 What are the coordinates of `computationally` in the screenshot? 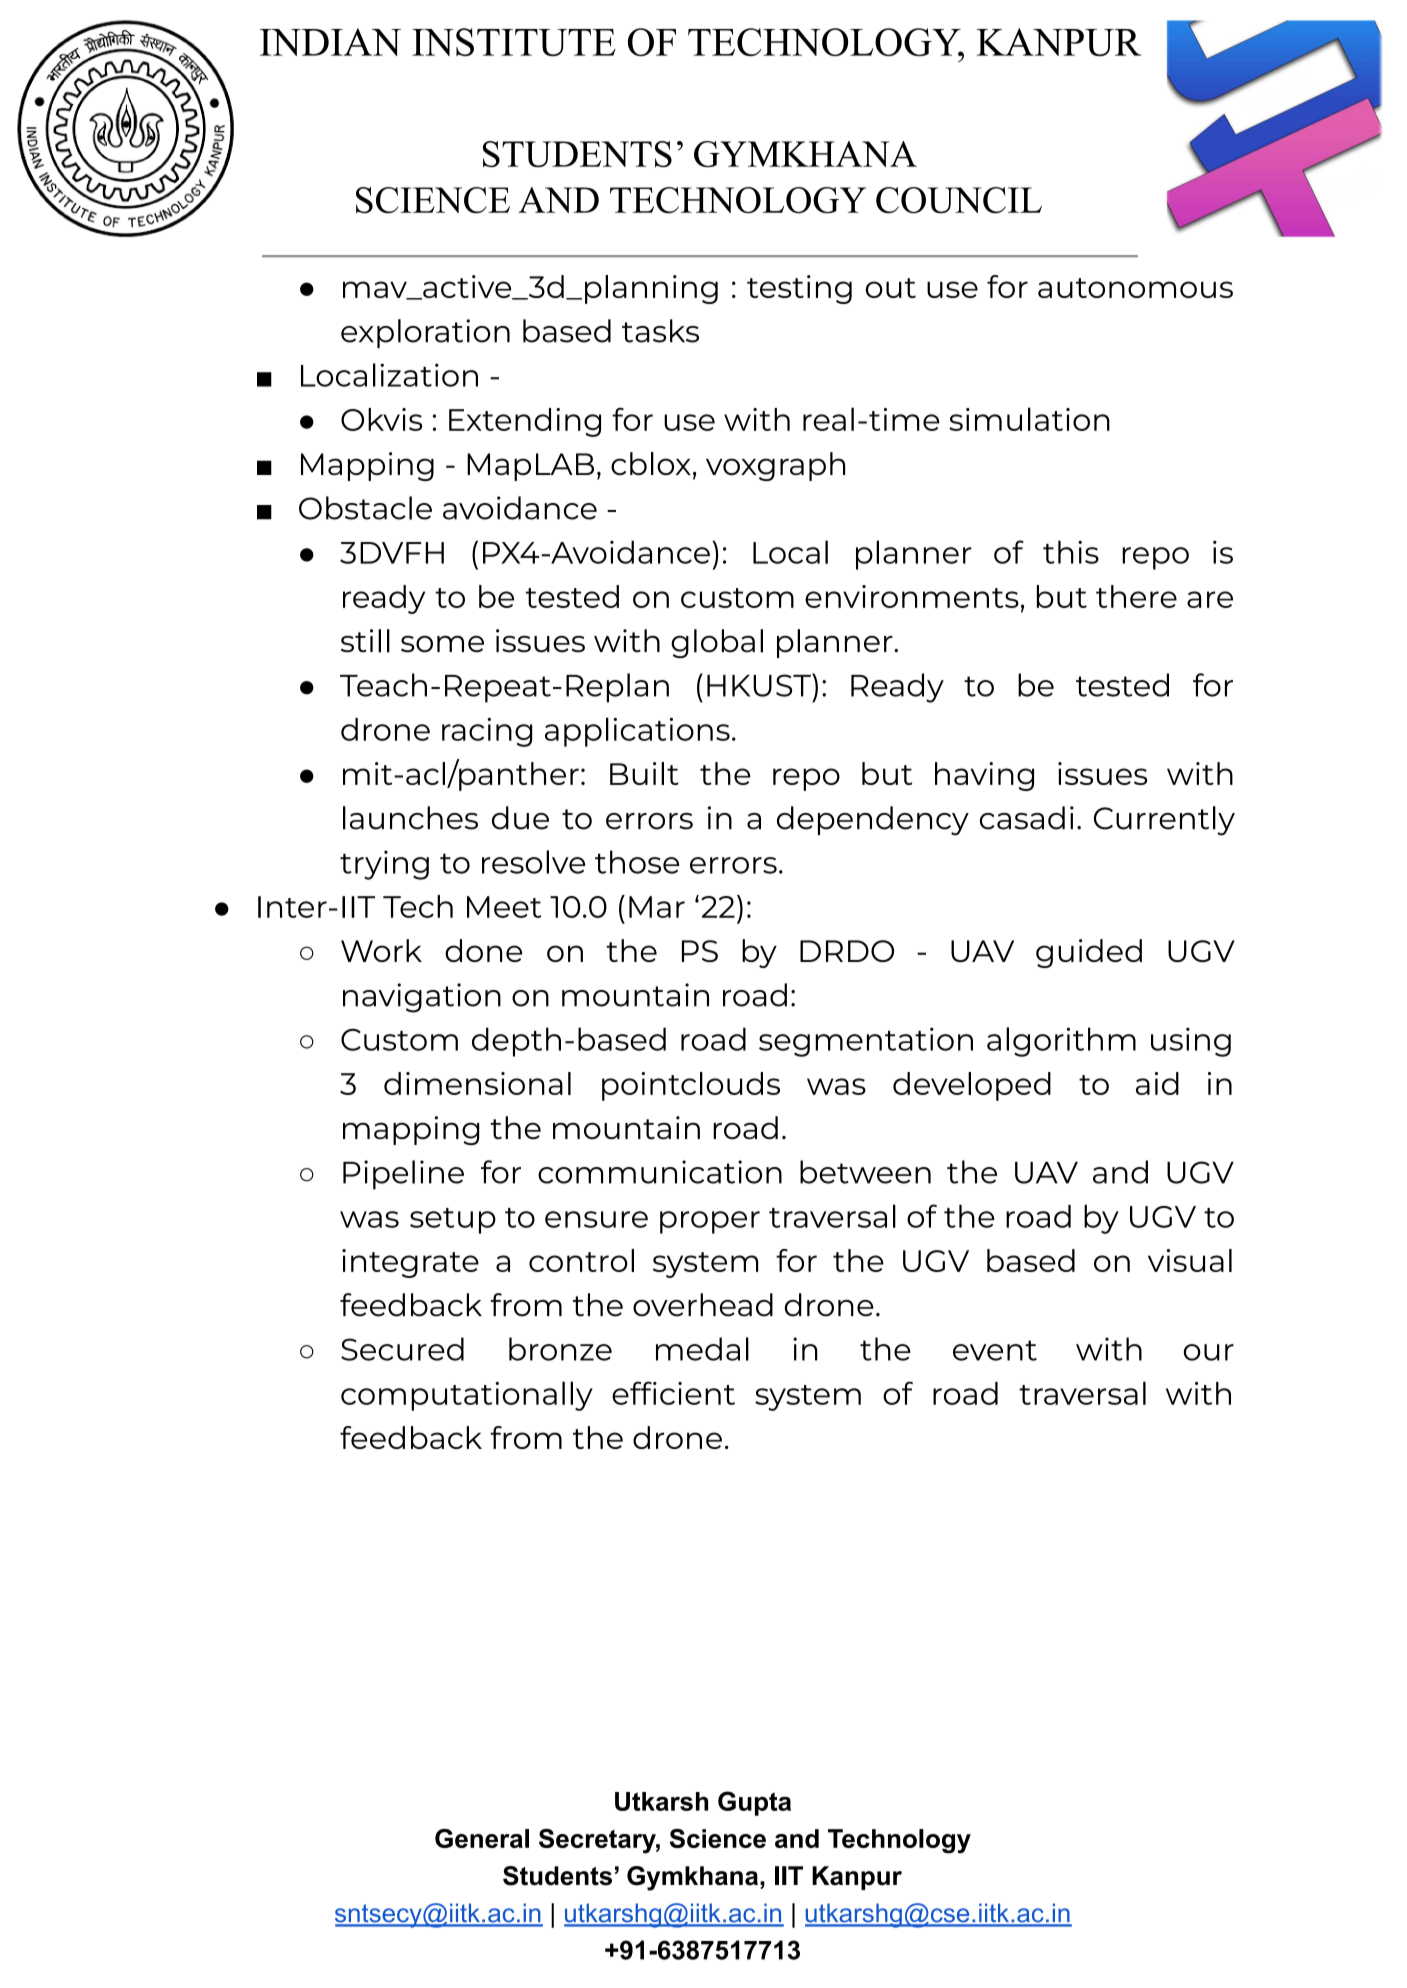 It's located at (467, 1396).
